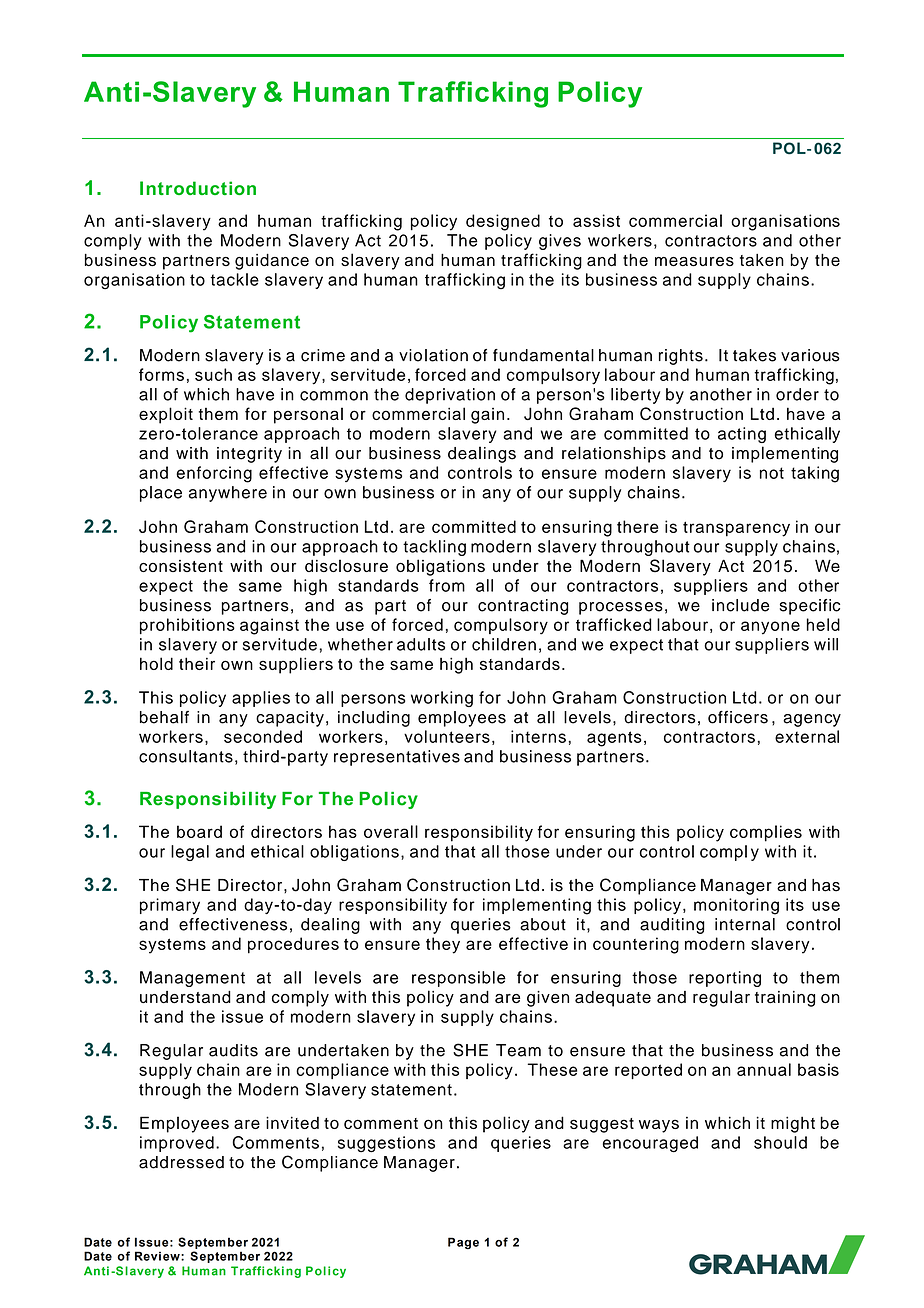 This screenshot has width=924, height=1308. I want to click on volunteers, so click(447, 736).
